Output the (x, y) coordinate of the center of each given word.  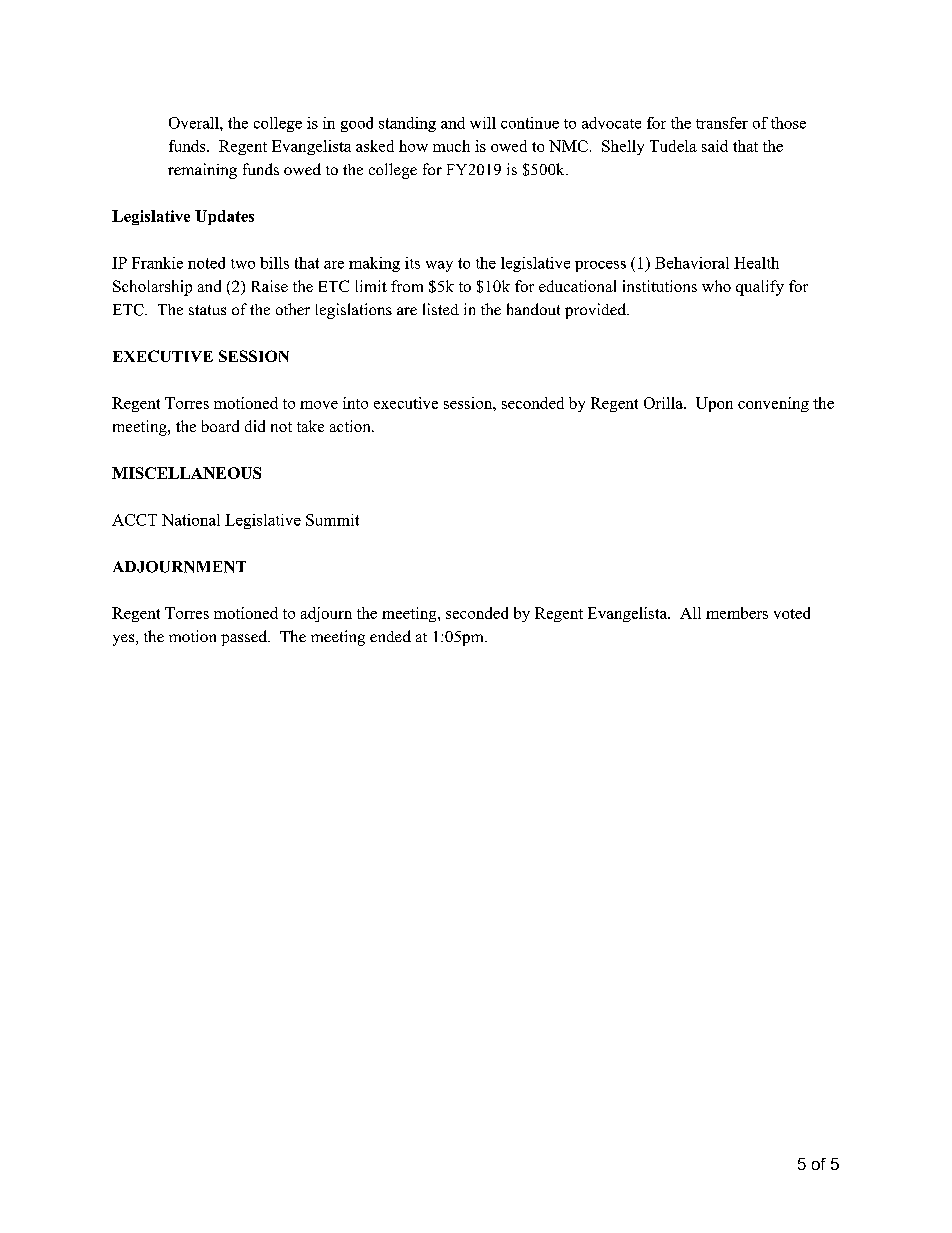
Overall (195, 123)
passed (245, 638)
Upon (714, 404)
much (451, 146)
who (716, 286)
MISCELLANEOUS (186, 473)
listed (441, 309)
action (351, 426)
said (715, 146)
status (207, 310)
